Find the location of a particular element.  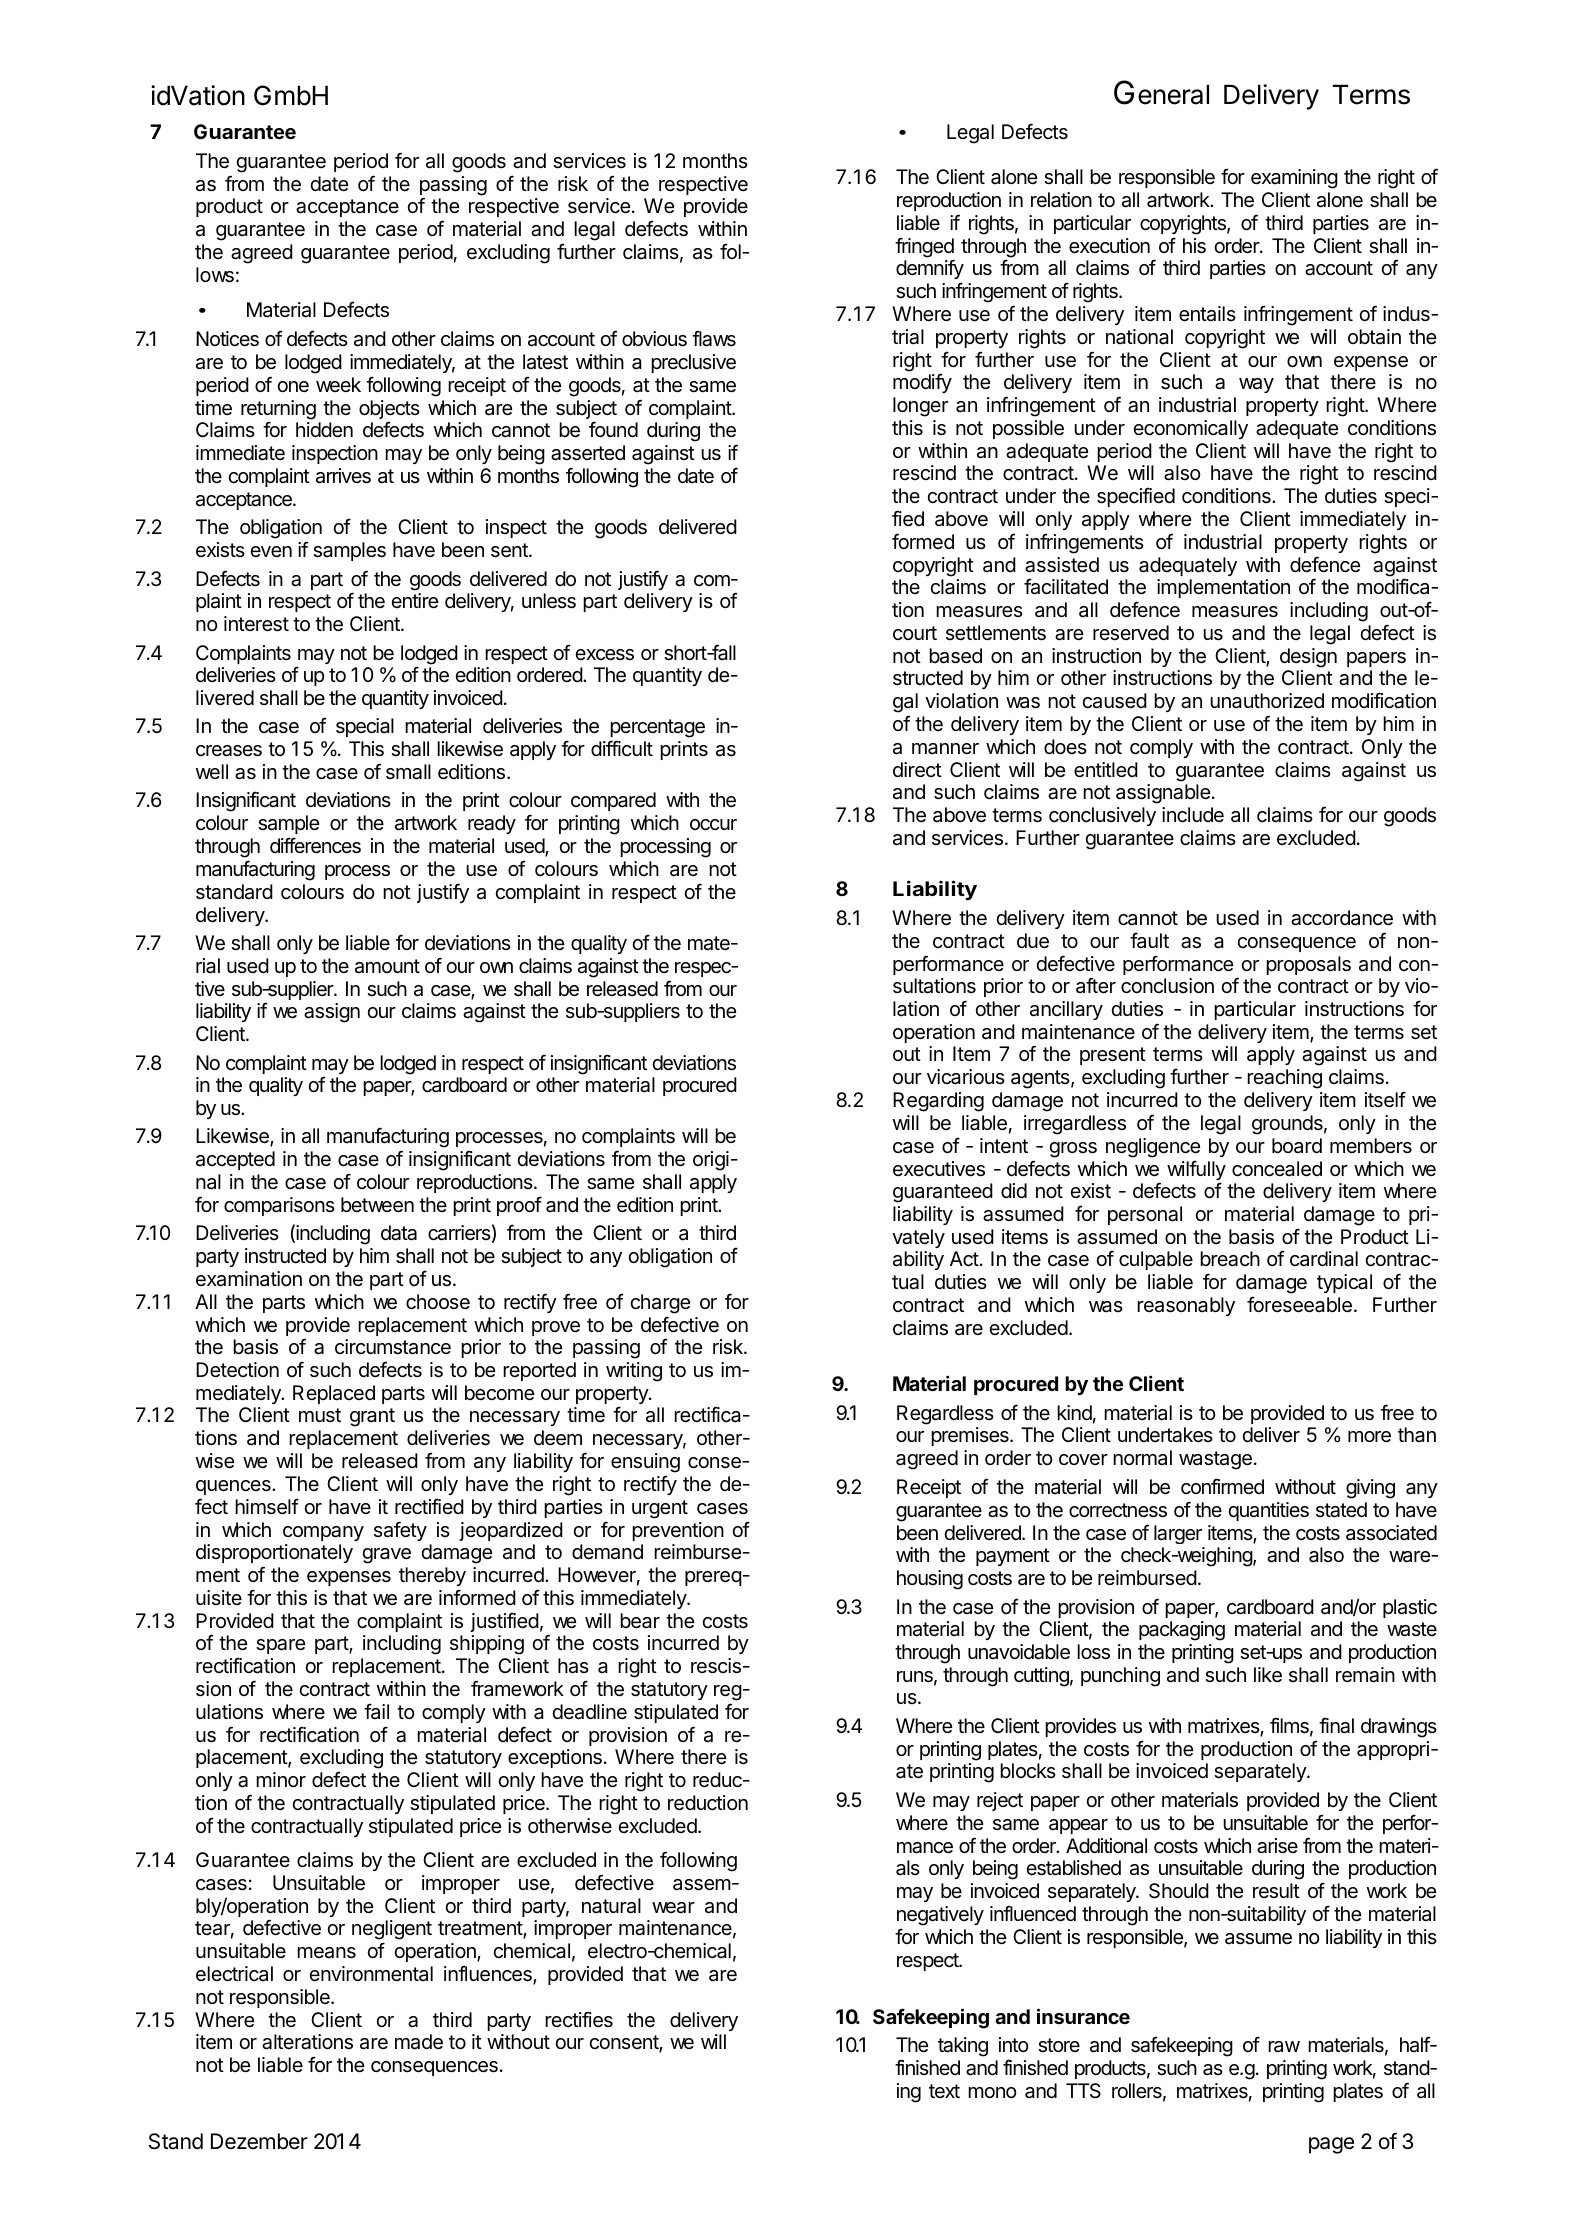

concealed is located at coordinates (1277, 1169).
